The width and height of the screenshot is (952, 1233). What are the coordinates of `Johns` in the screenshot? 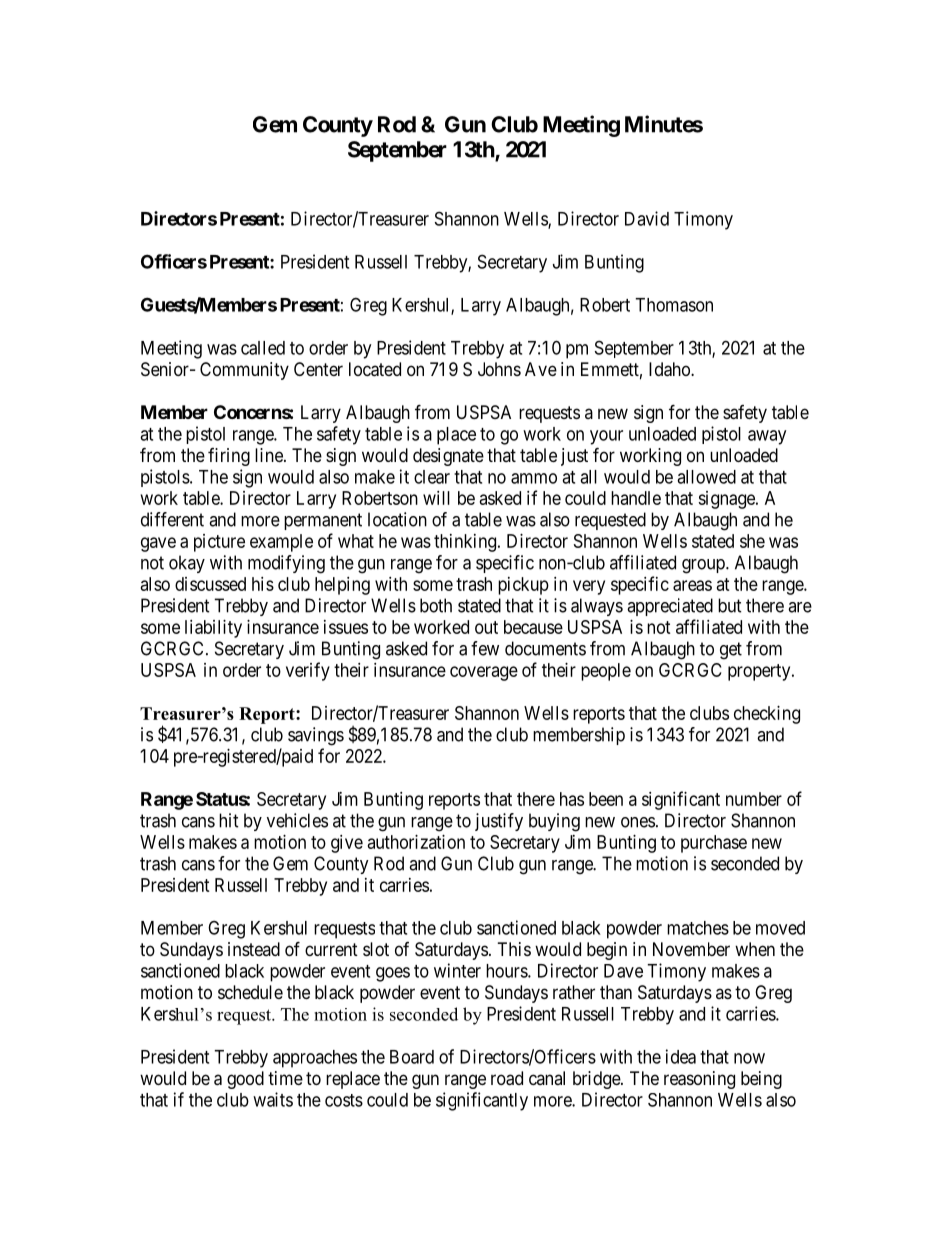 It's located at (499, 369).
